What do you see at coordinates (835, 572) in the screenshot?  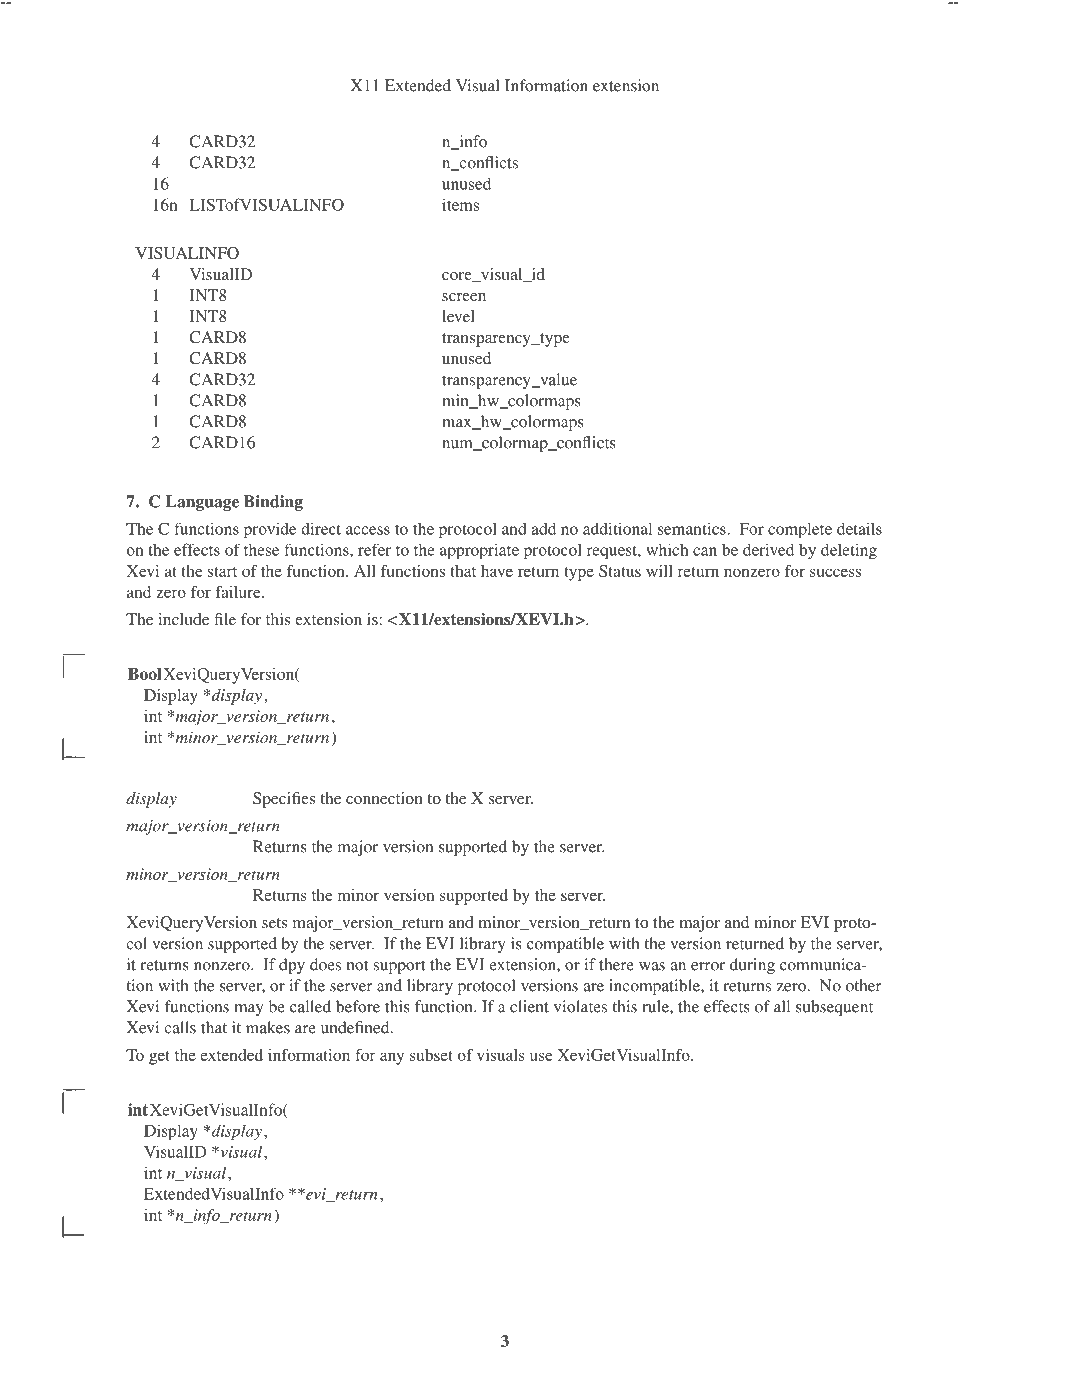 I see `success` at bounding box center [835, 572].
